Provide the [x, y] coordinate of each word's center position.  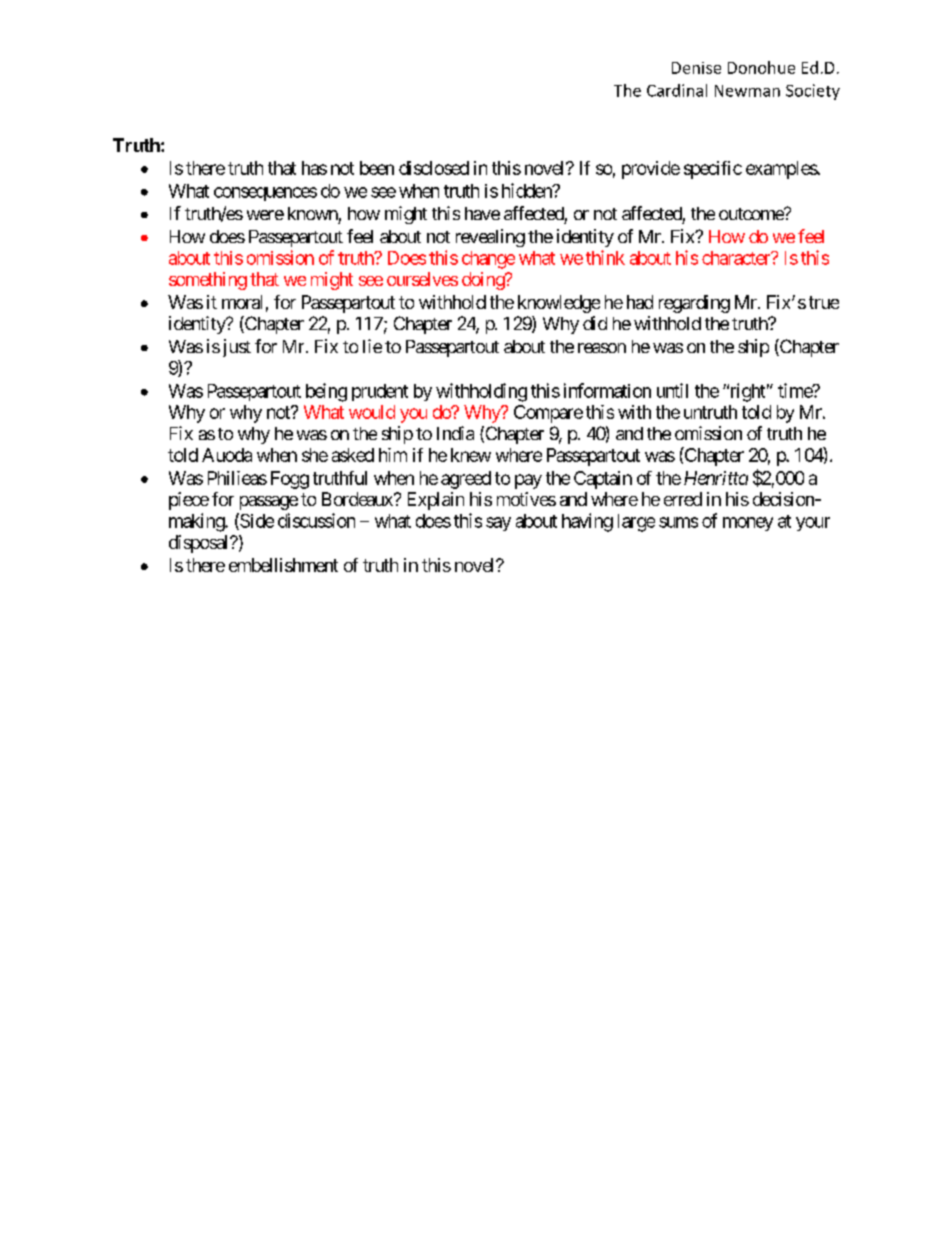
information [607, 390]
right [746, 392]
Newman [747, 91]
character [737, 258]
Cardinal [677, 90]
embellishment [283, 565]
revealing [490, 238]
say [498, 524]
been [377, 168]
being [326, 392]
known [313, 213]
